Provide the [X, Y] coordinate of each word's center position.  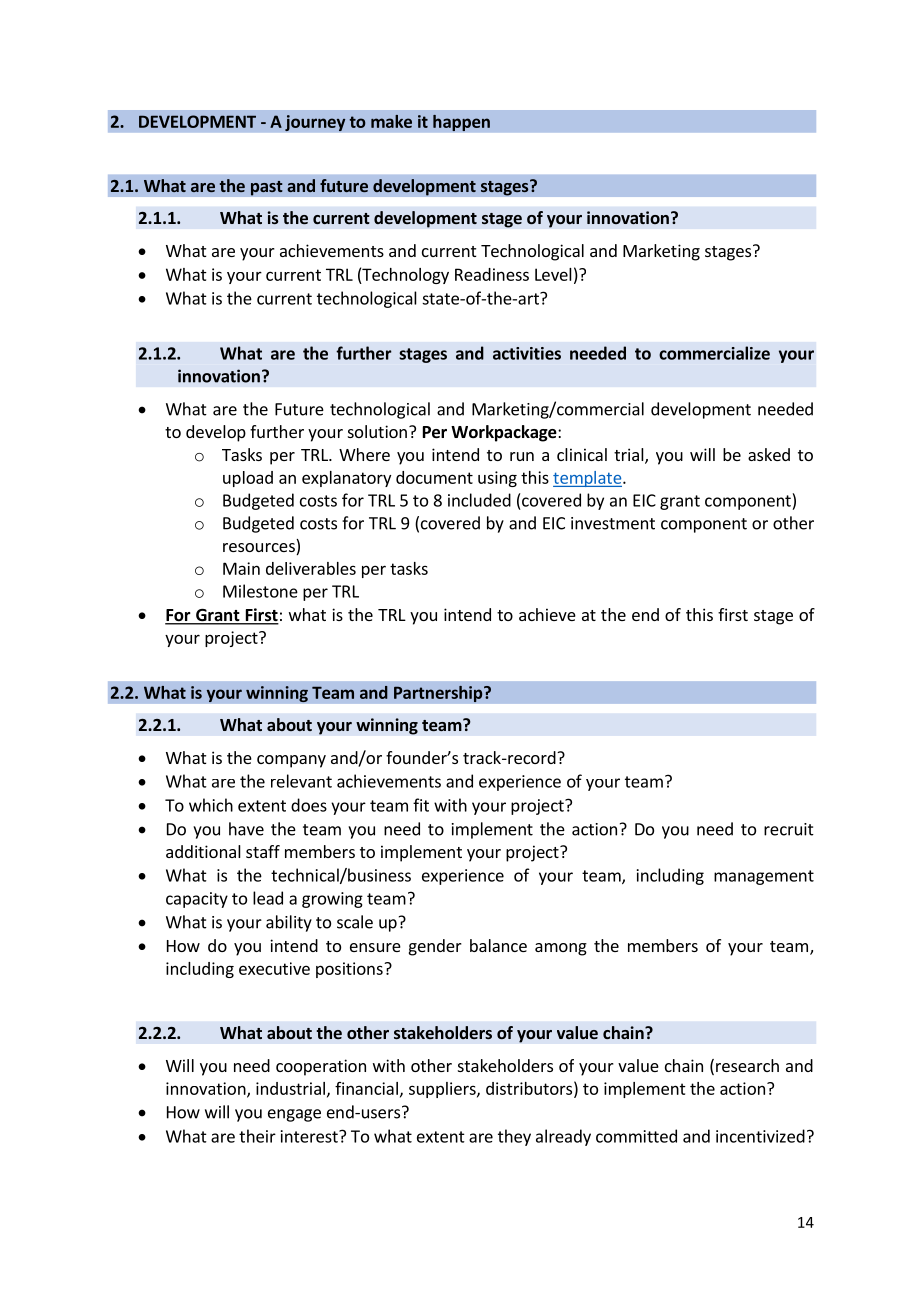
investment [613, 523]
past [267, 188]
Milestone [260, 591]
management [764, 877]
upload [248, 479]
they [514, 1137]
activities [527, 353]
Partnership [439, 693]
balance [498, 945]
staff [263, 851]
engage [294, 1115]
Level [553, 274]
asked [769, 454]
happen [461, 122]
